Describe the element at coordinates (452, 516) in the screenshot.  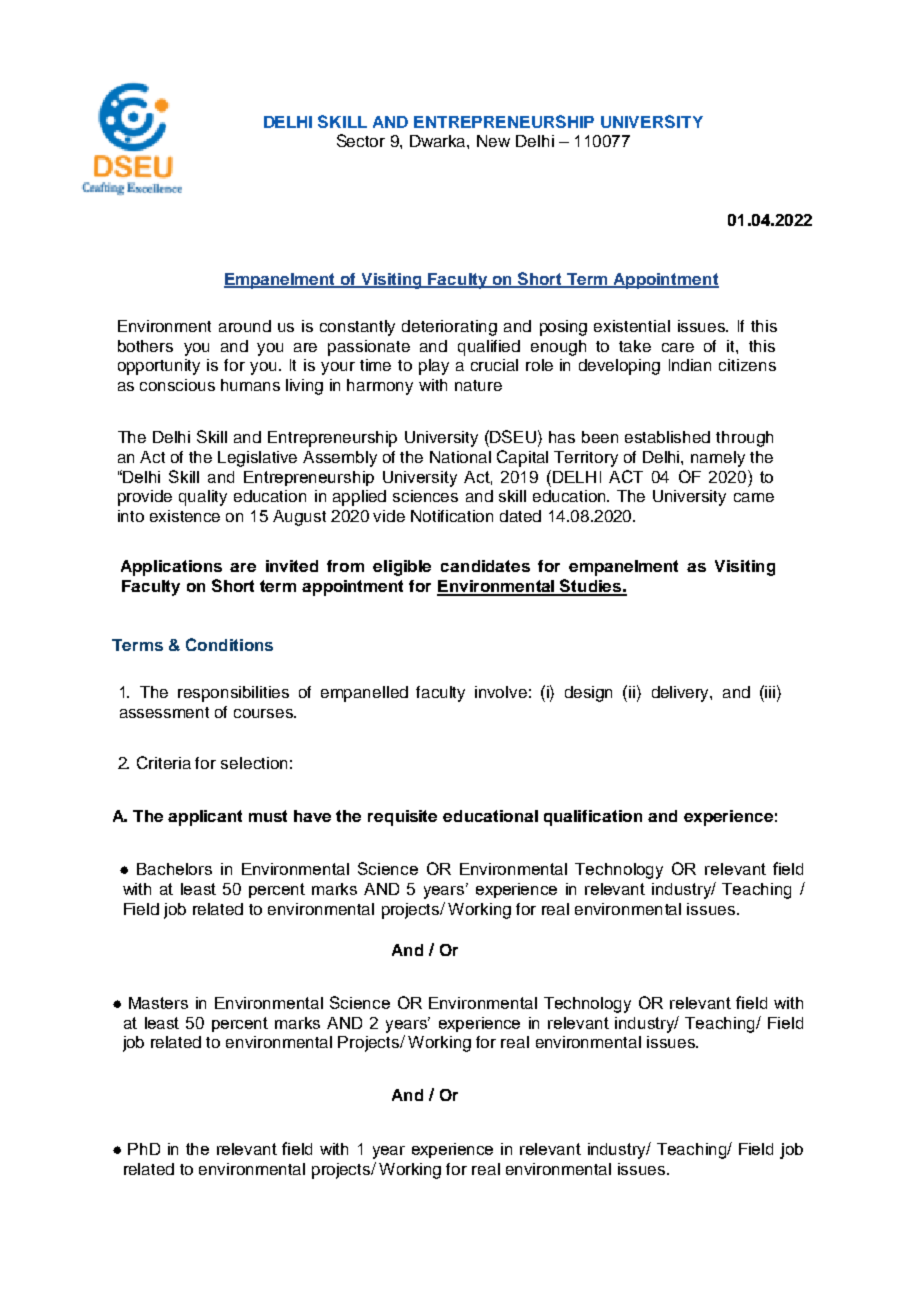
I see `Notification` at that location.
